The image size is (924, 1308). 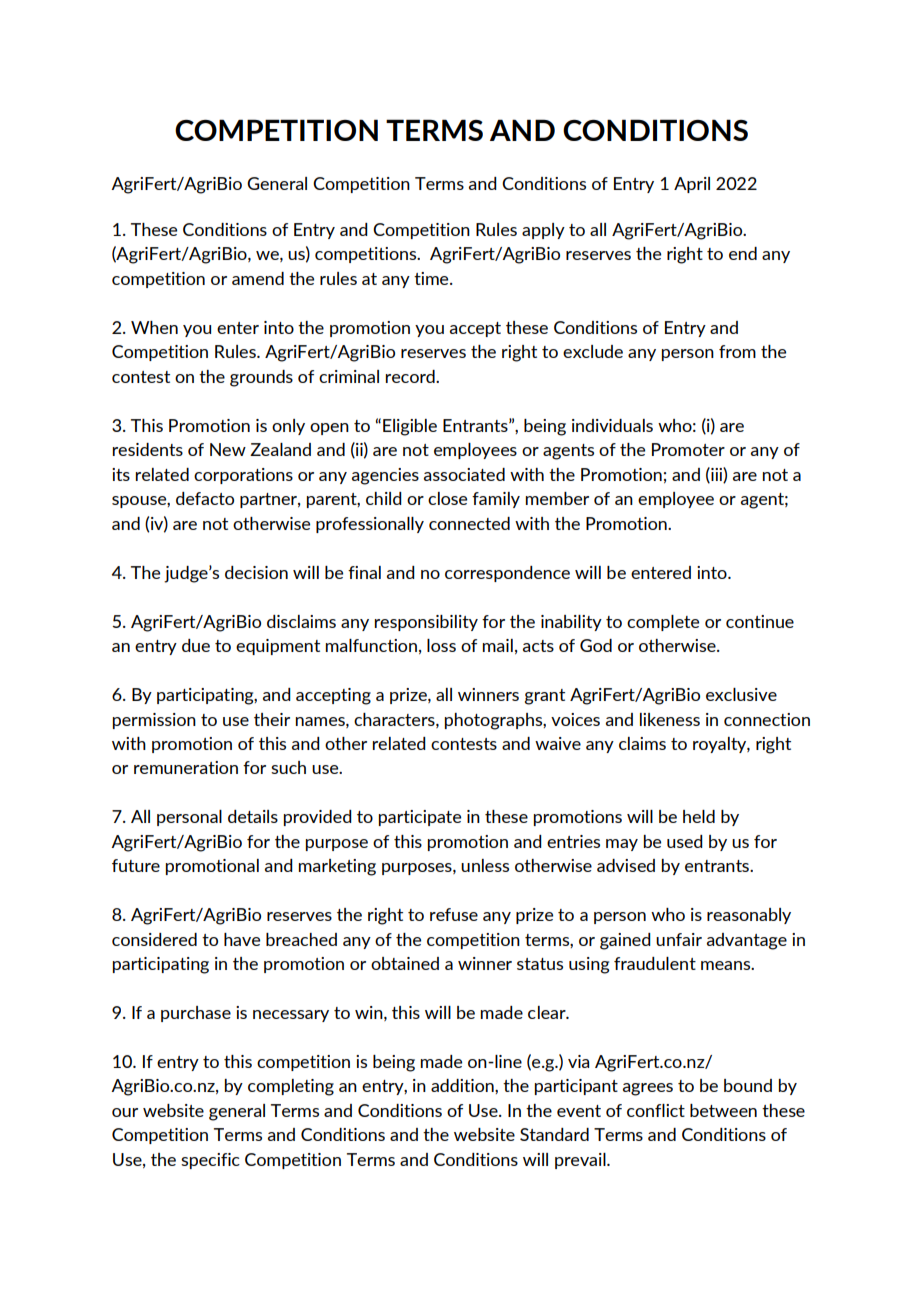 What do you see at coordinates (196, 645) in the document?
I see `due` at bounding box center [196, 645].
